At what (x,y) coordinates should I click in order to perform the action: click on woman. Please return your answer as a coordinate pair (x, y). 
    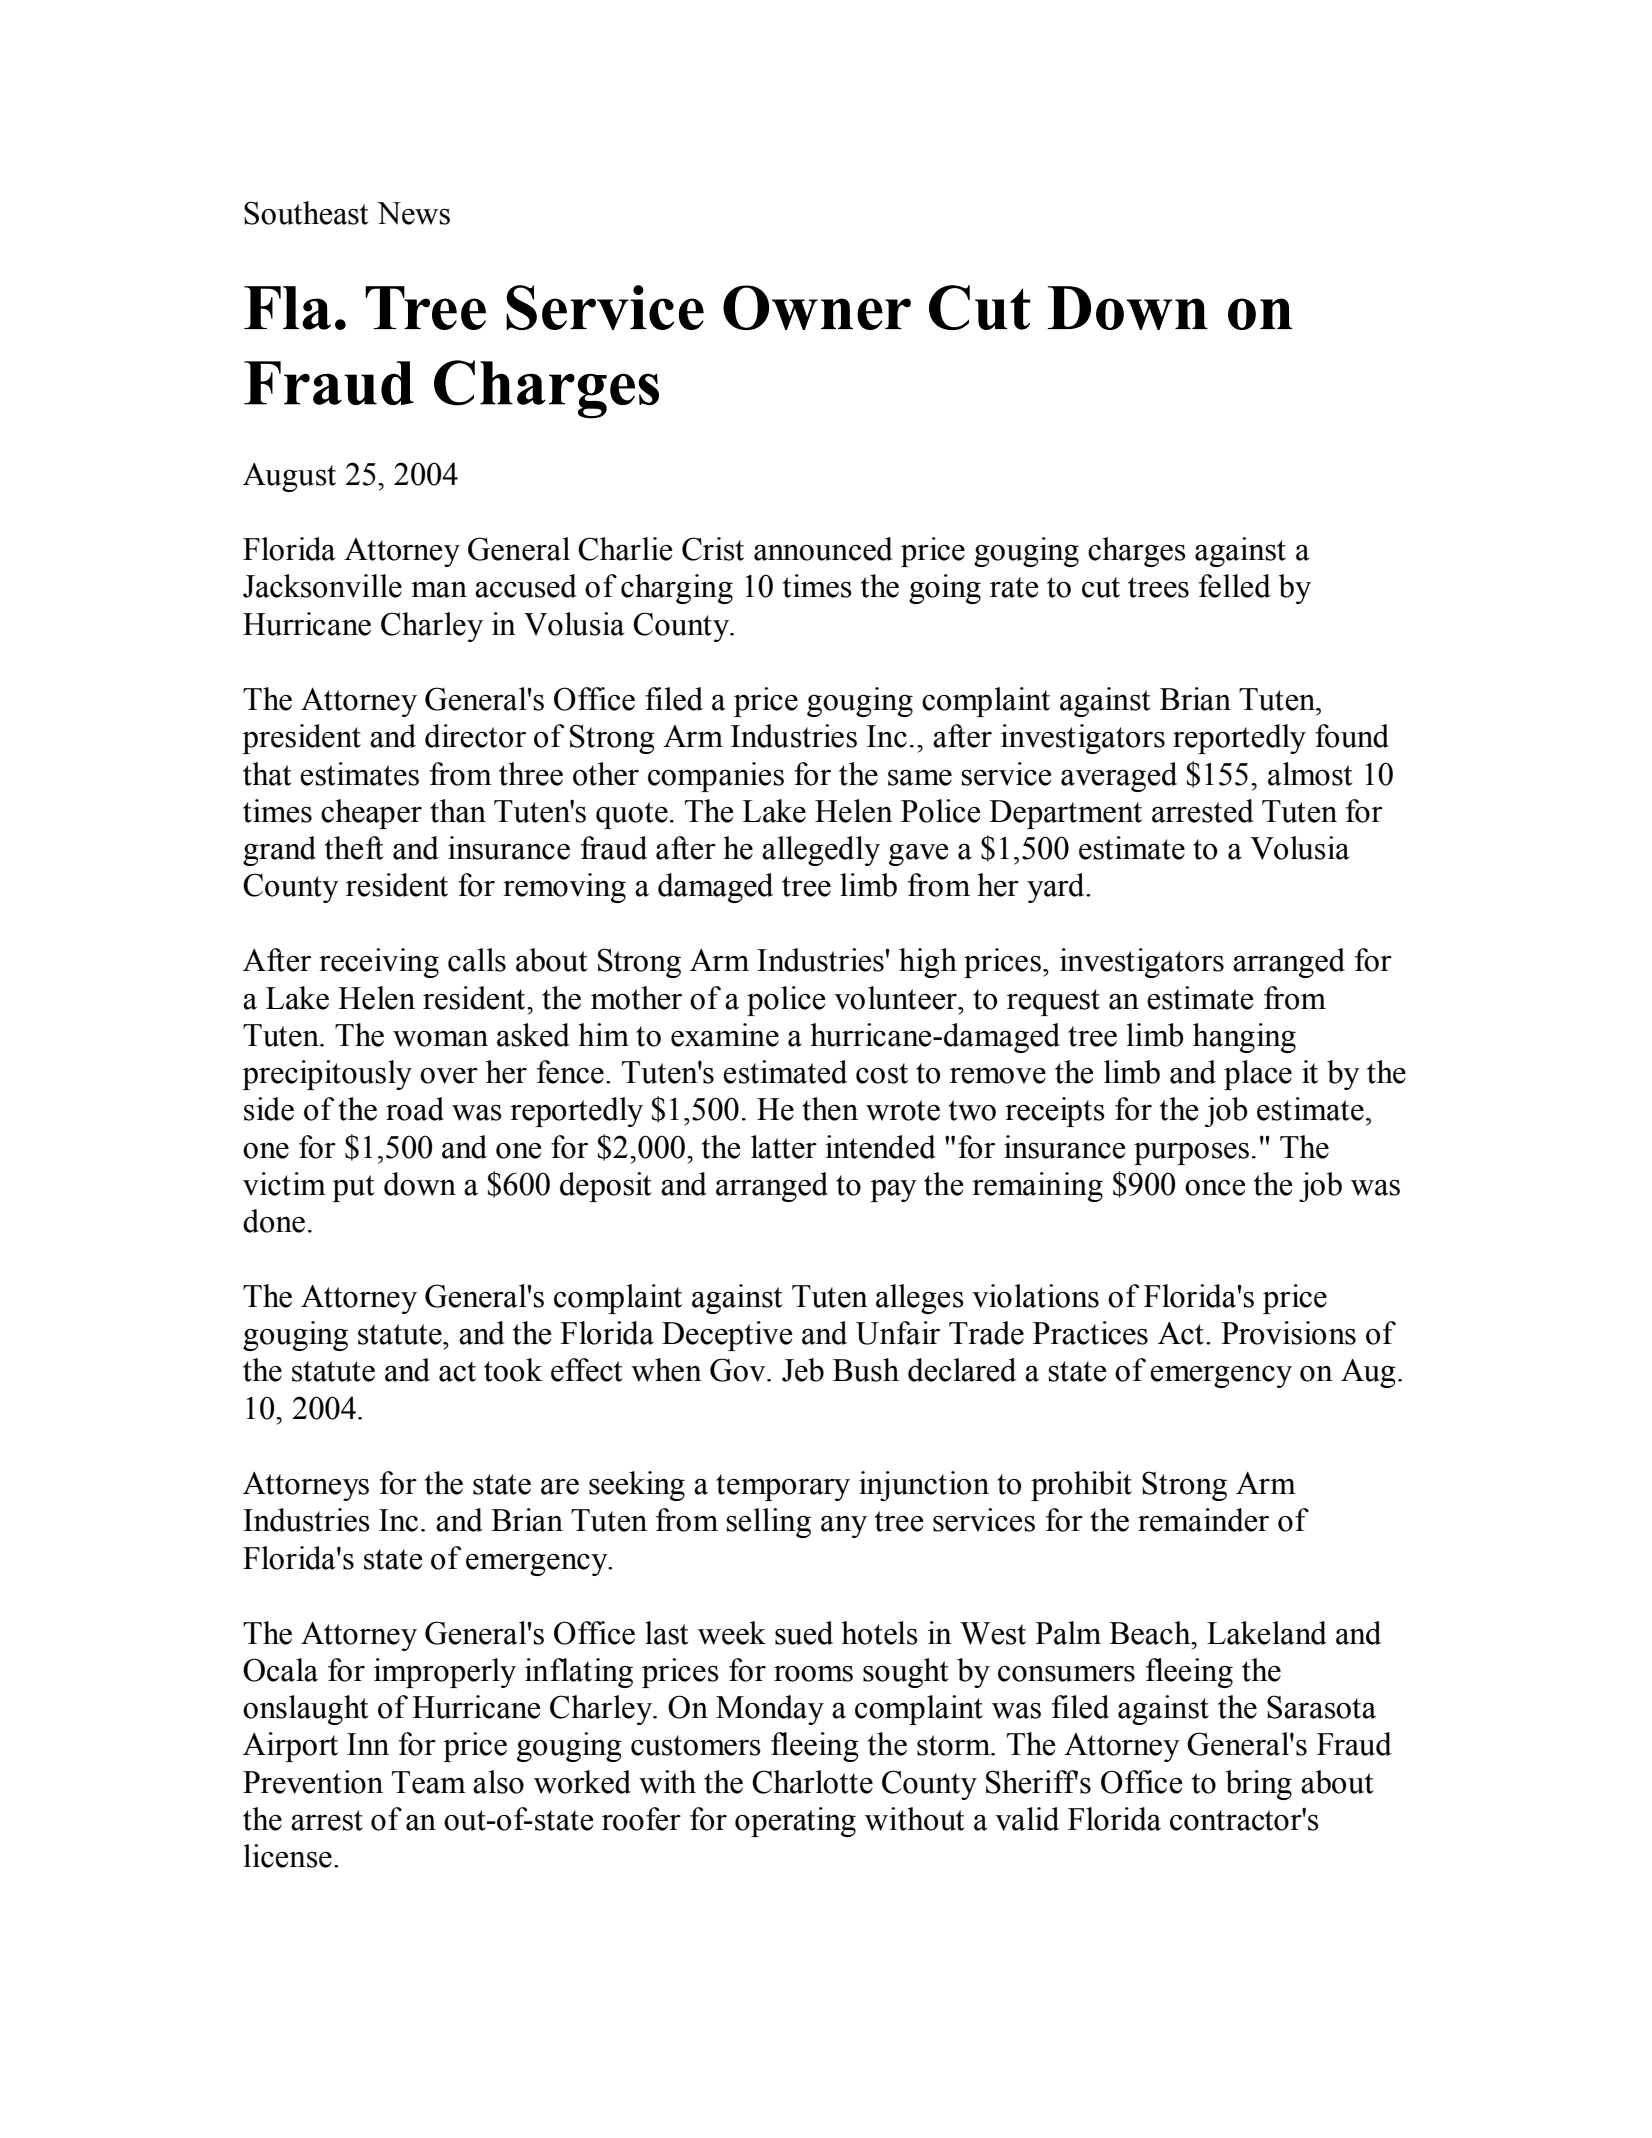
    Looking at the image, I should click on (440, 1038).
